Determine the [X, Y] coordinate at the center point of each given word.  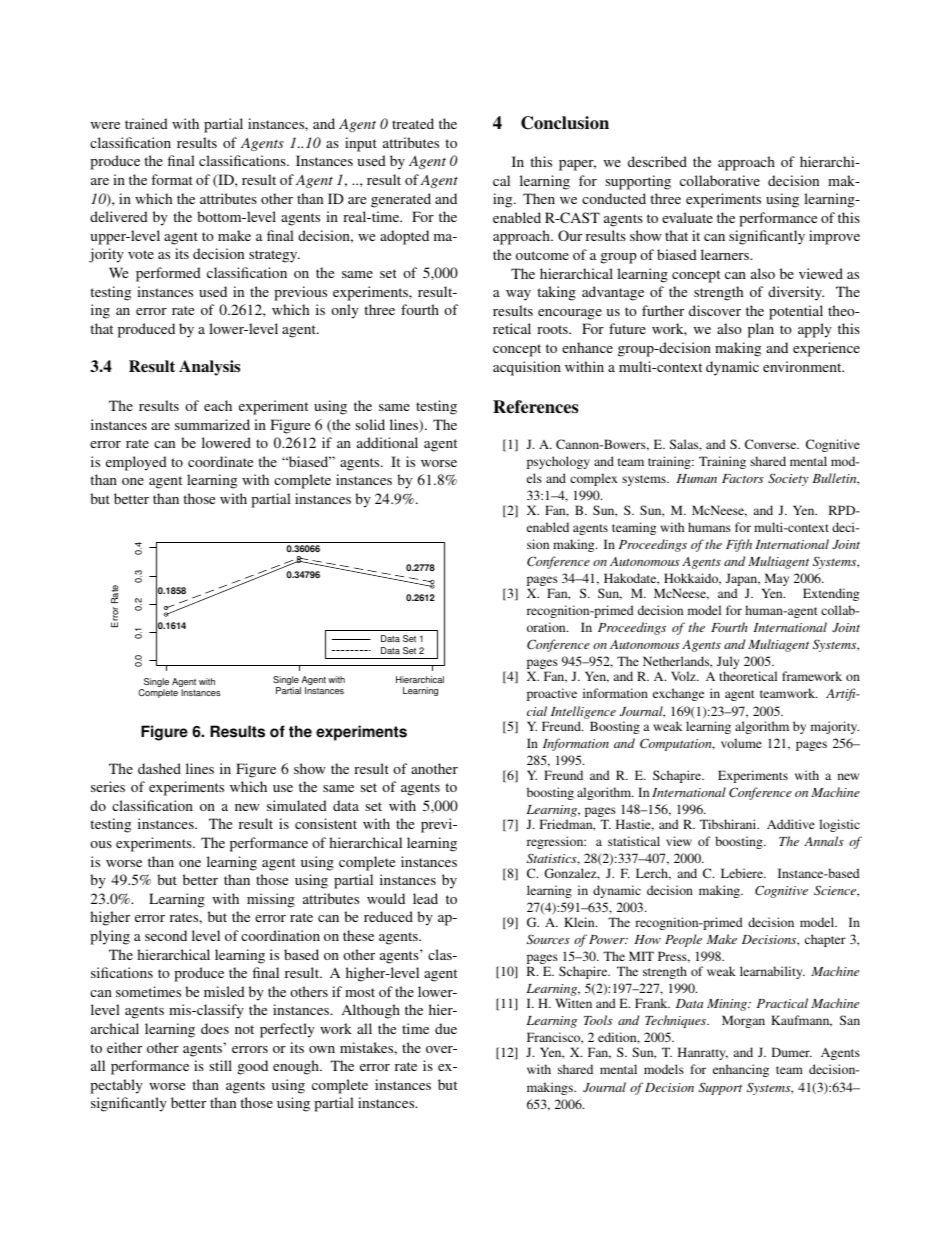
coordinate [220, 461]
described [657, 161]
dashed [159, 768]
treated [413, 123]
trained [146, 123]
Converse [772, 444]
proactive [552, 694]
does [215, 1028]
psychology [558, 462]
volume [741, 743]
